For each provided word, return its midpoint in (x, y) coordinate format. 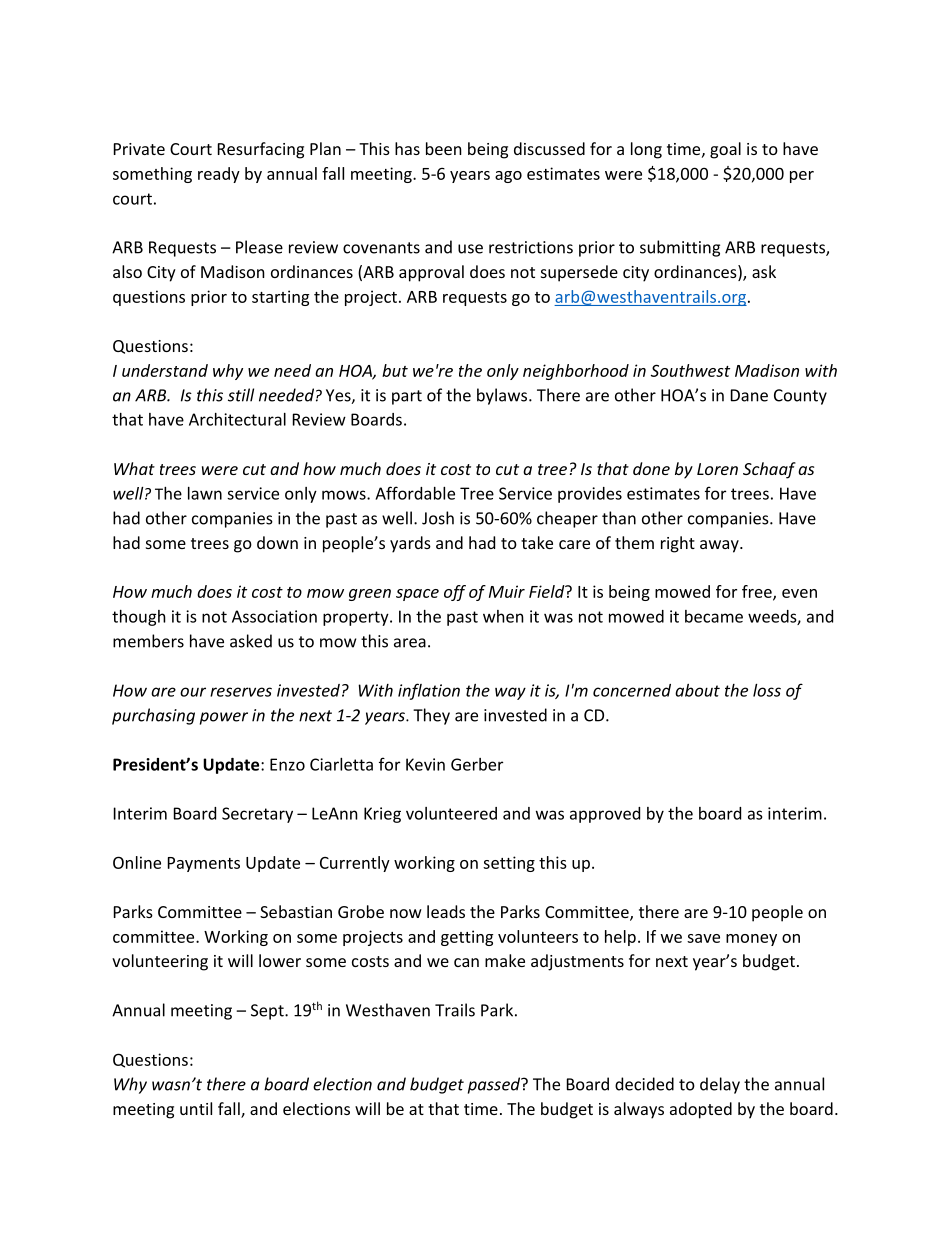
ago (508, 177)
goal (725, 150)
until (196, 1108)
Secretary (257, 815)
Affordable (415, 493)
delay (720, 1085)
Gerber (477, 764)
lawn (205, 493)
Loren (717, 469)
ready (219, 175)
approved (605, 815)
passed (495, 1085)
